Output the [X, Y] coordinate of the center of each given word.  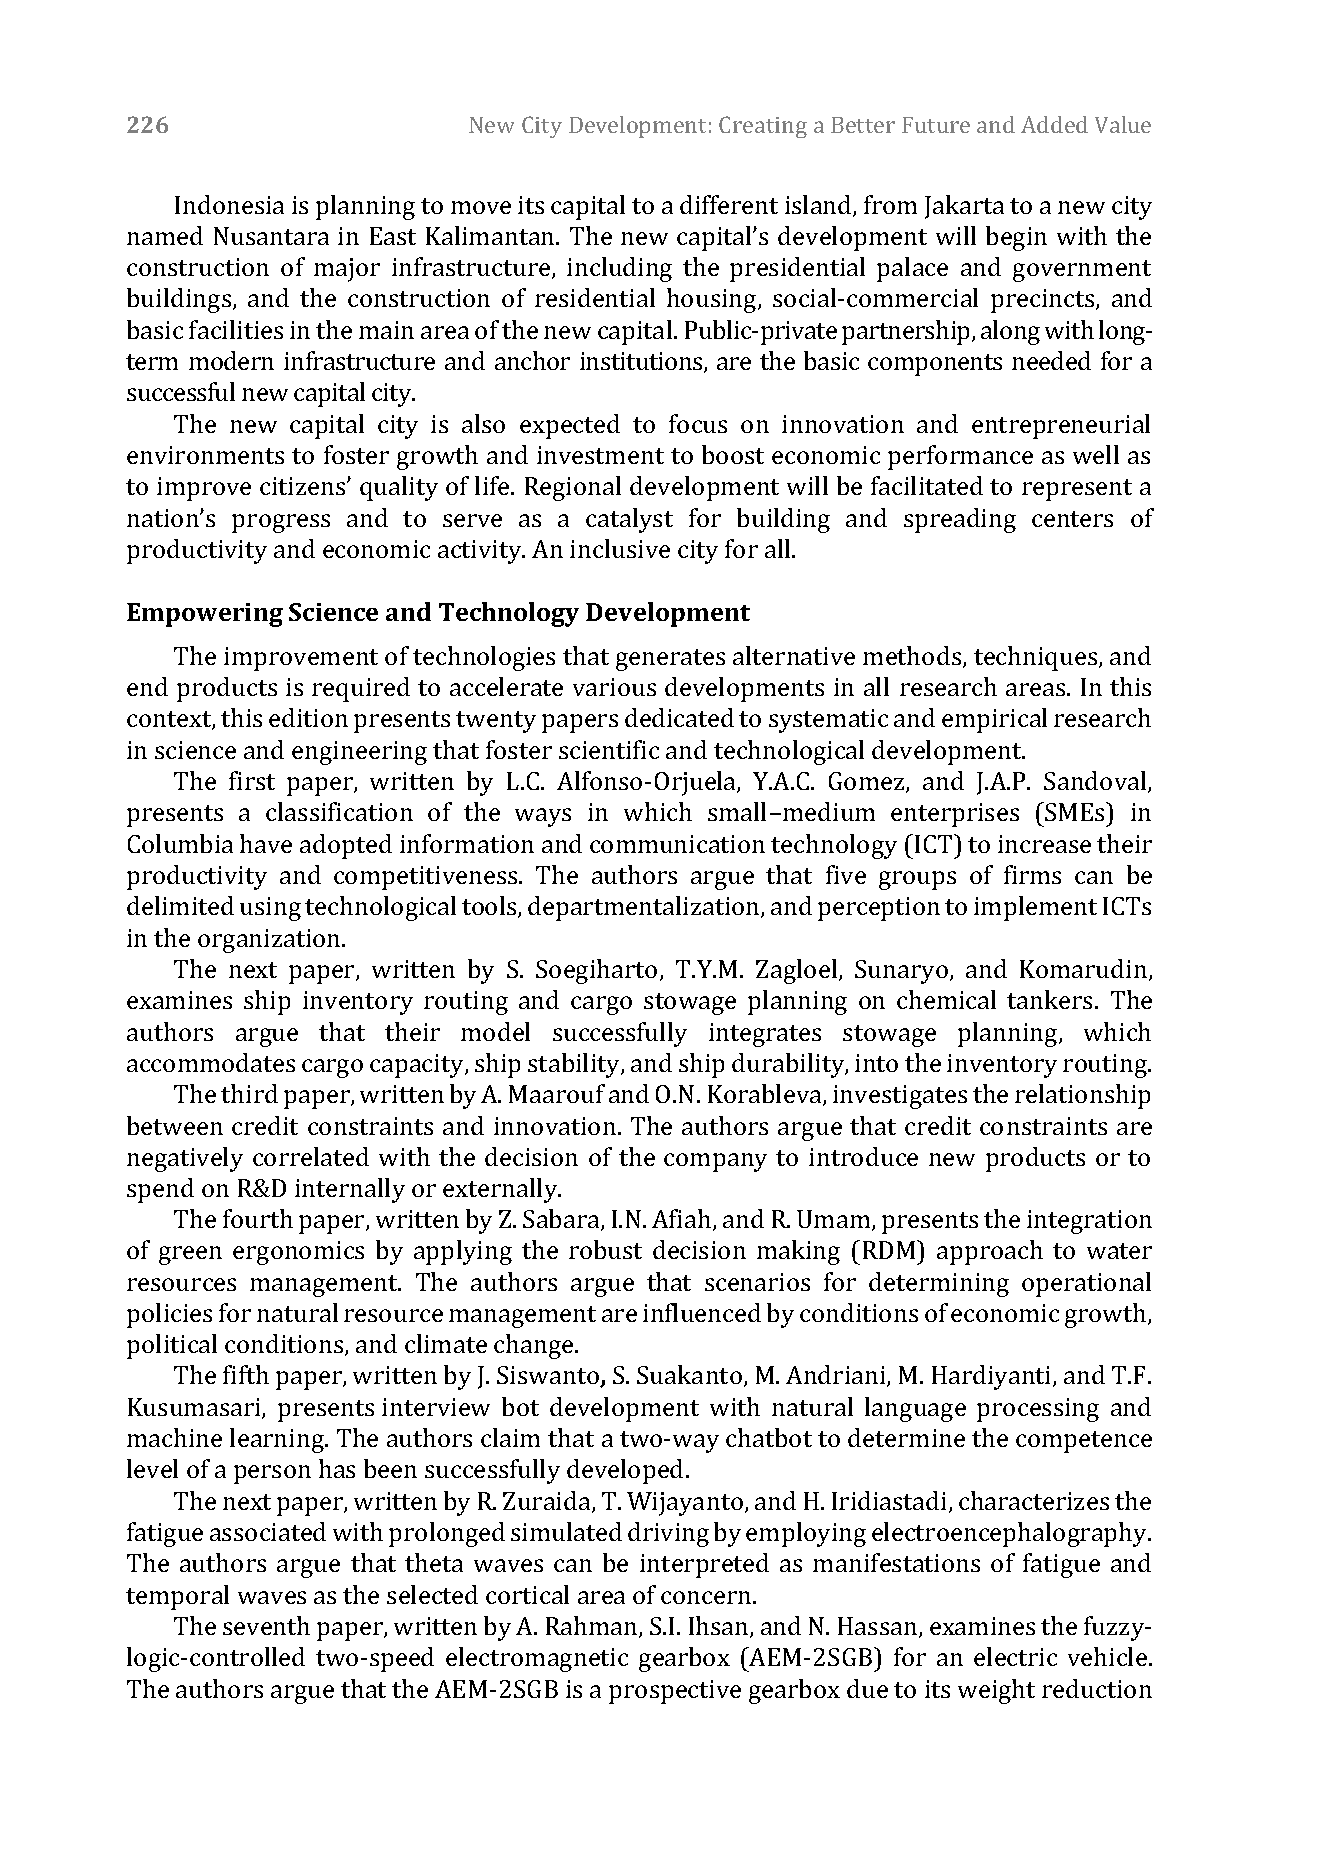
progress [281, 523]
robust [605, 1249]
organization [270, 941]
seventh [266, 1625]
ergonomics [298, 1253]
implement [1035, 908]
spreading [960, 520]
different [729, 204]
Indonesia [229, 204]
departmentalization [645, 908]
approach [990, 1252]
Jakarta [964, 207]
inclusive [620, 548]
